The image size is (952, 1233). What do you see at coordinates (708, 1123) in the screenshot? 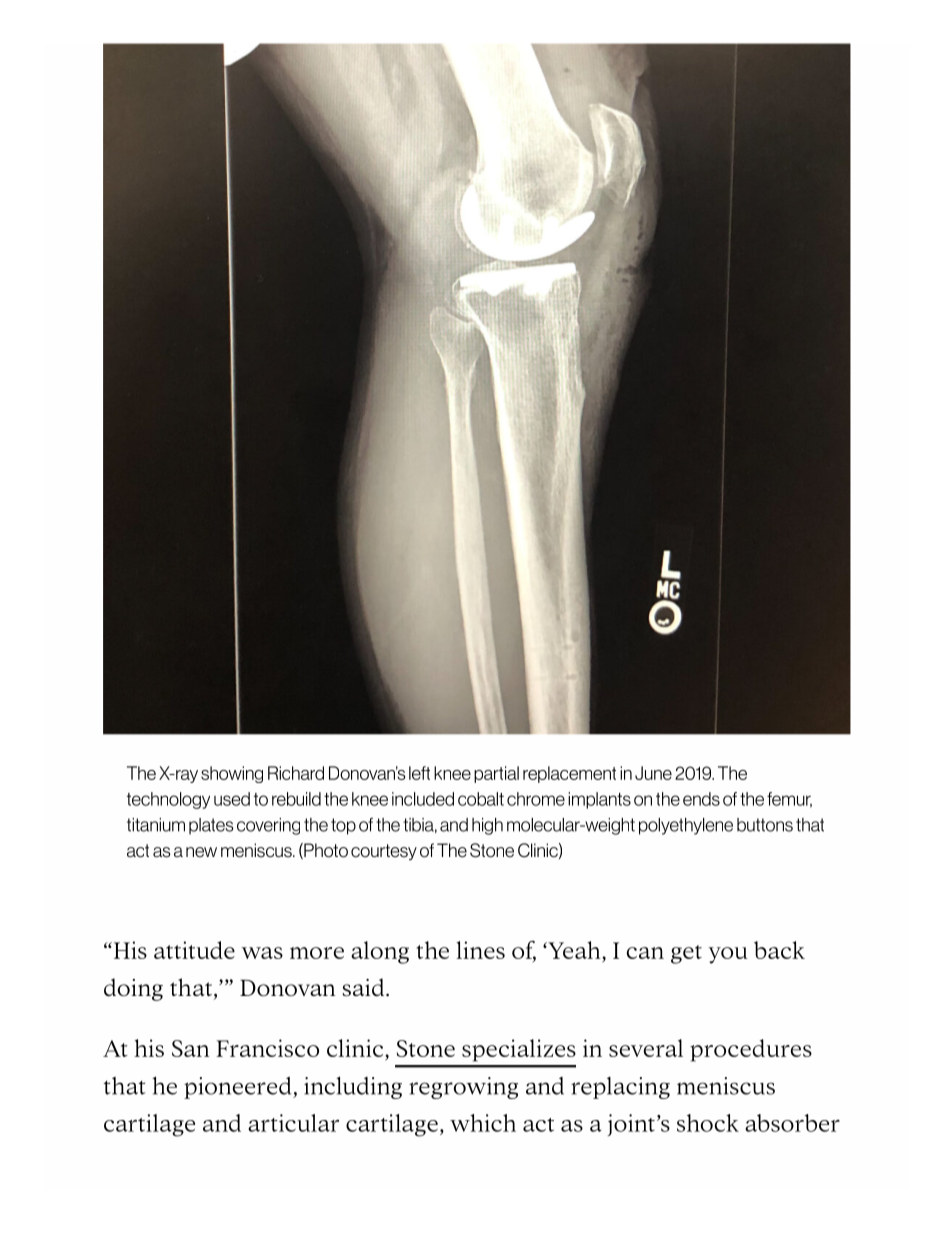
I see `shock` at bounding box center [708, 1123].
